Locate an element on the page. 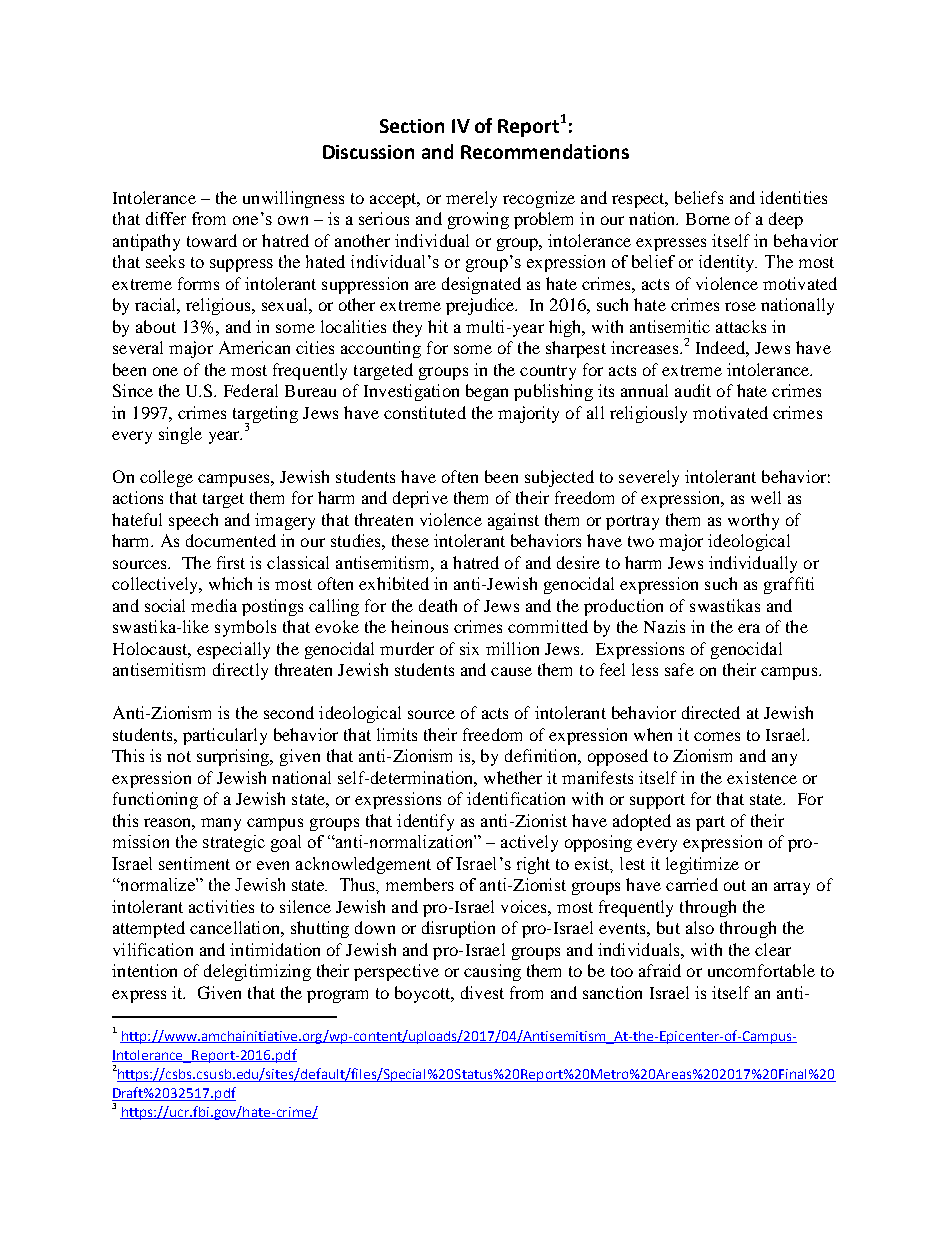  comes is located at coordinates (717, 736).
